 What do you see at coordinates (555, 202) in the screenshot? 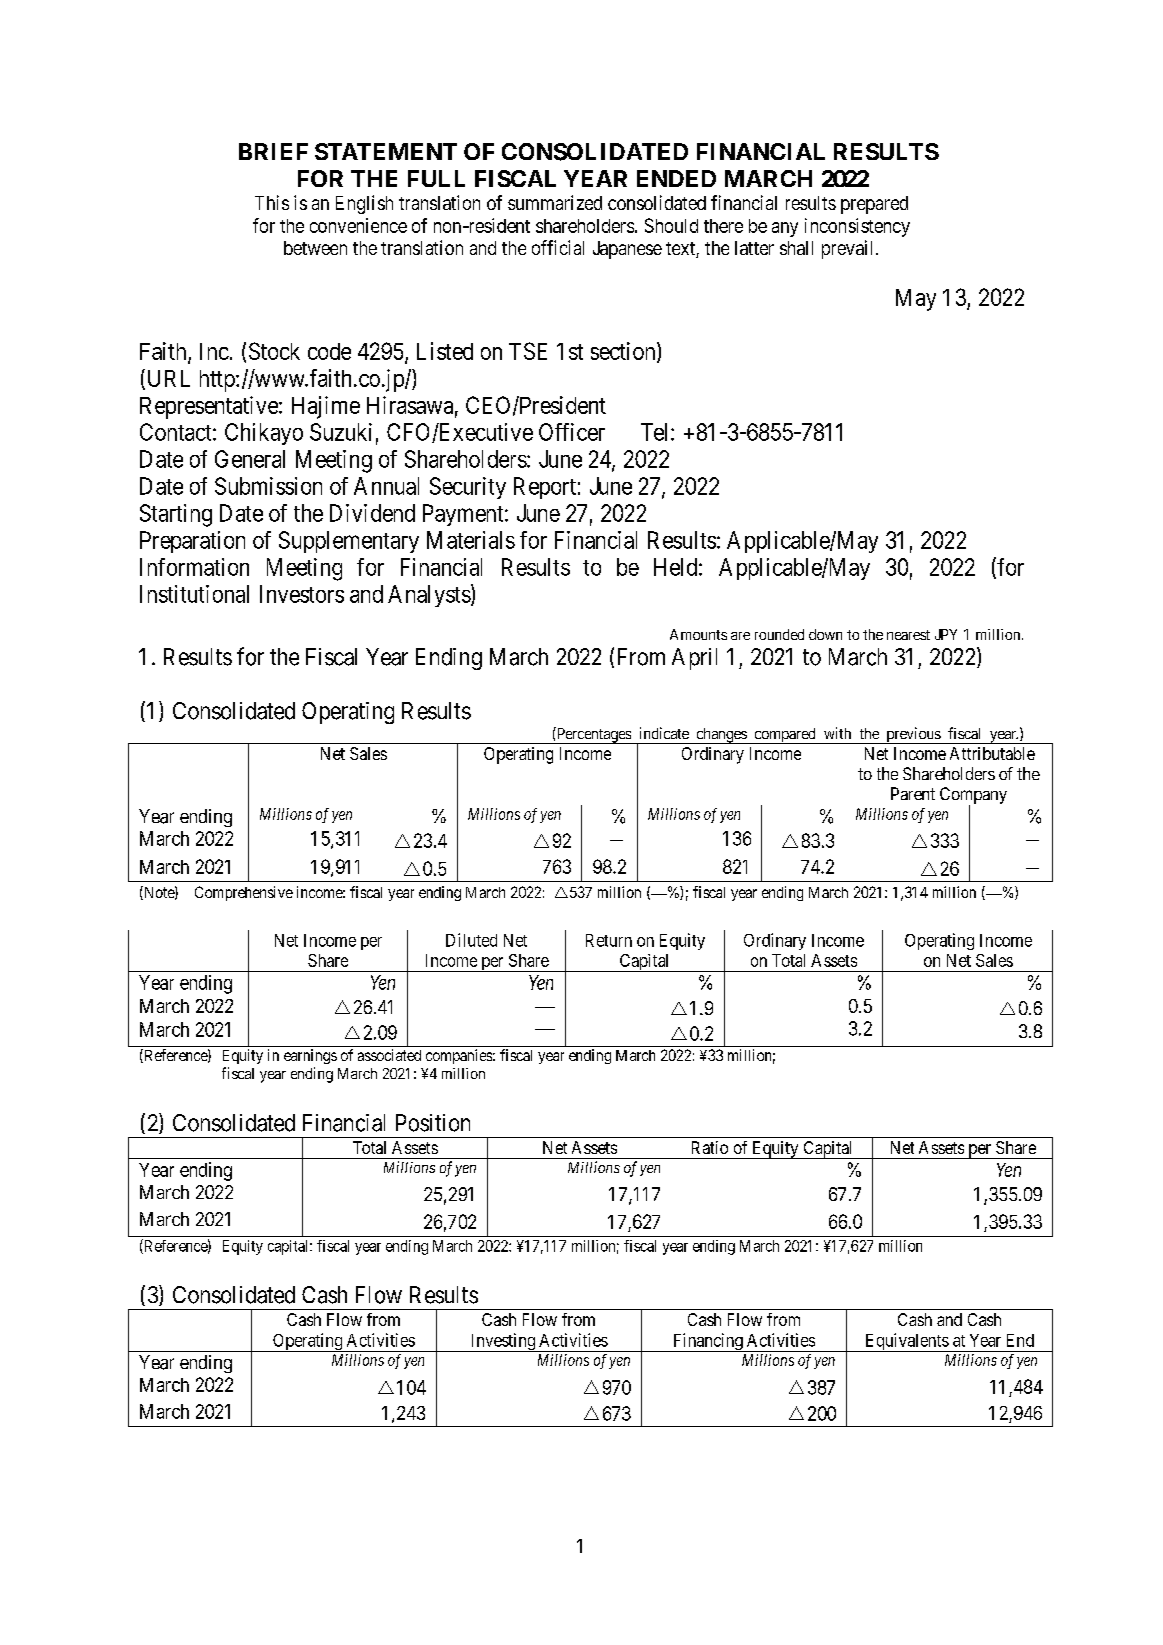
I see `summarized` at bounding box center [555, 202].
